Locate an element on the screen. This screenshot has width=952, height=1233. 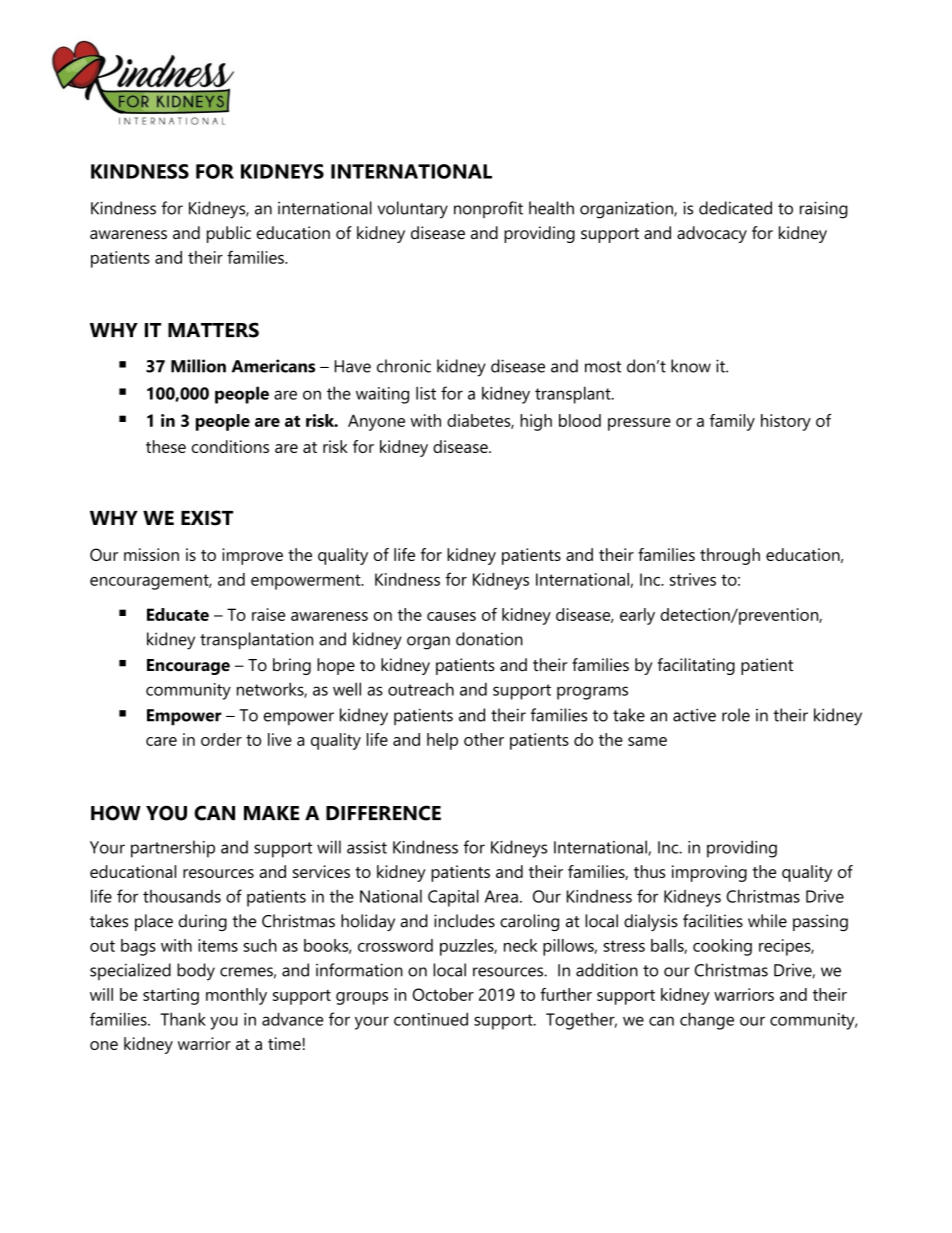
order is located at coordinates (221, 739).
